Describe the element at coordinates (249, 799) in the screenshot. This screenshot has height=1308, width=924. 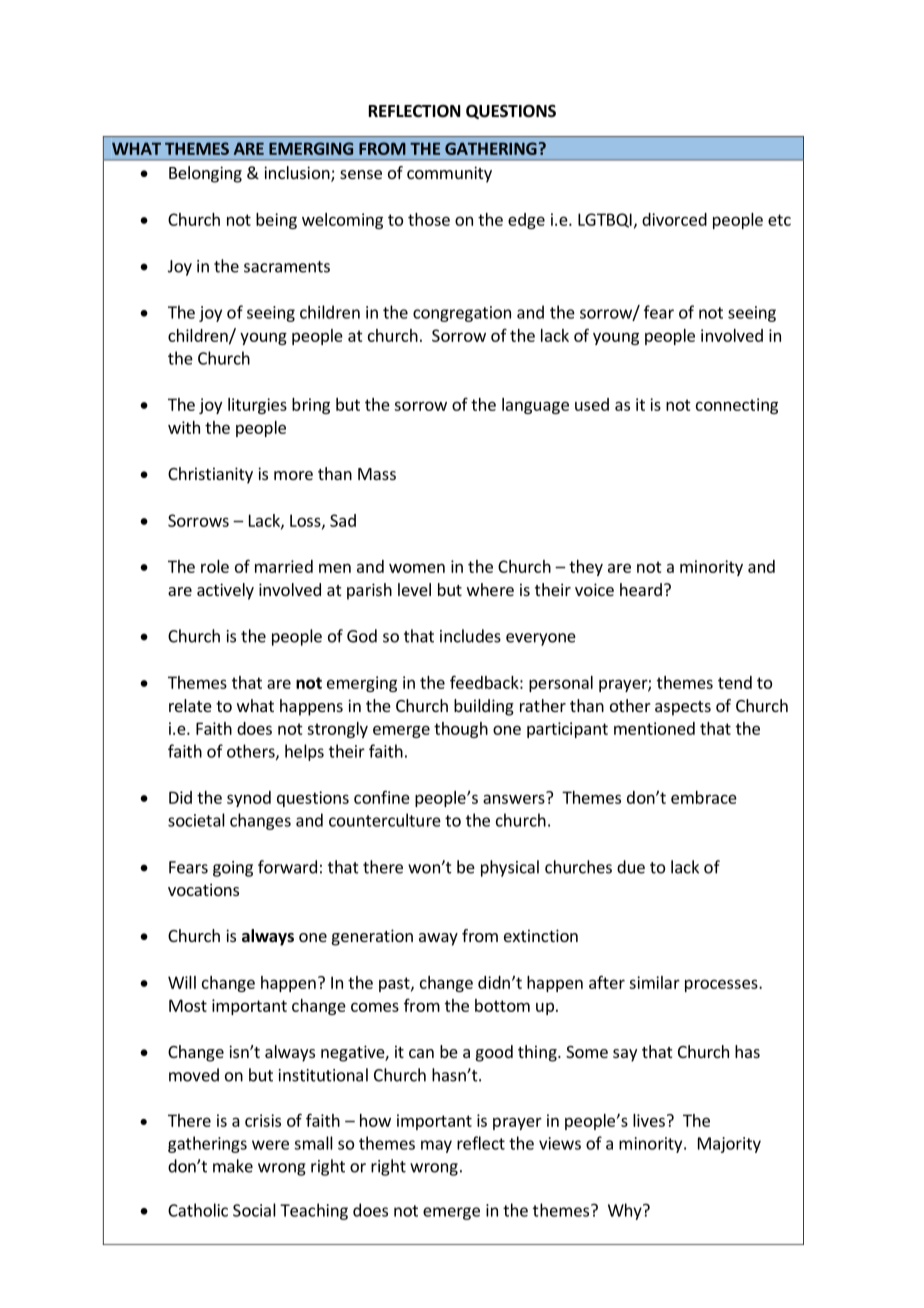
I see `synod` at that location.
